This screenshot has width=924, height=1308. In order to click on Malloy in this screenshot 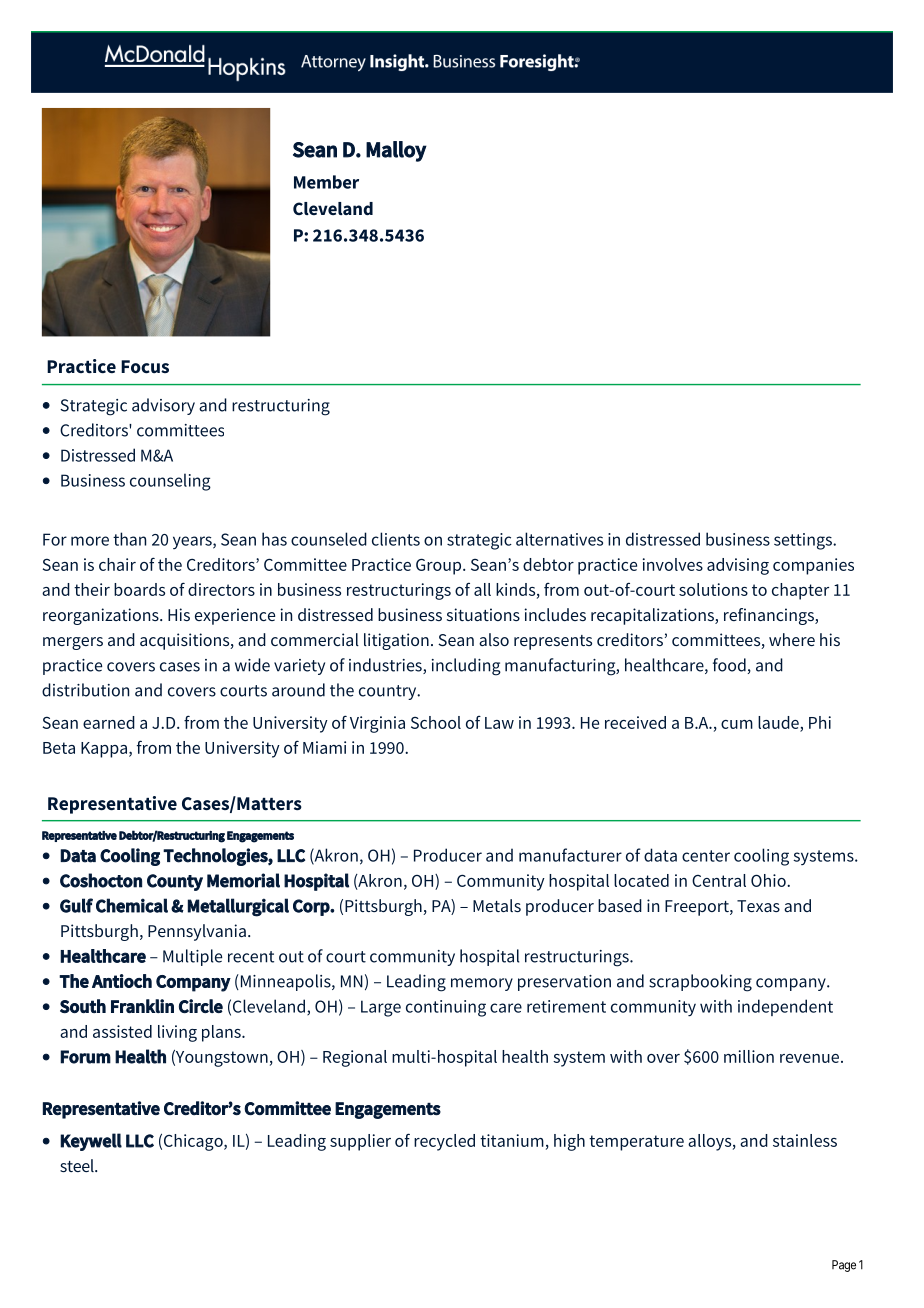, I will do `click(396, 151)`.
